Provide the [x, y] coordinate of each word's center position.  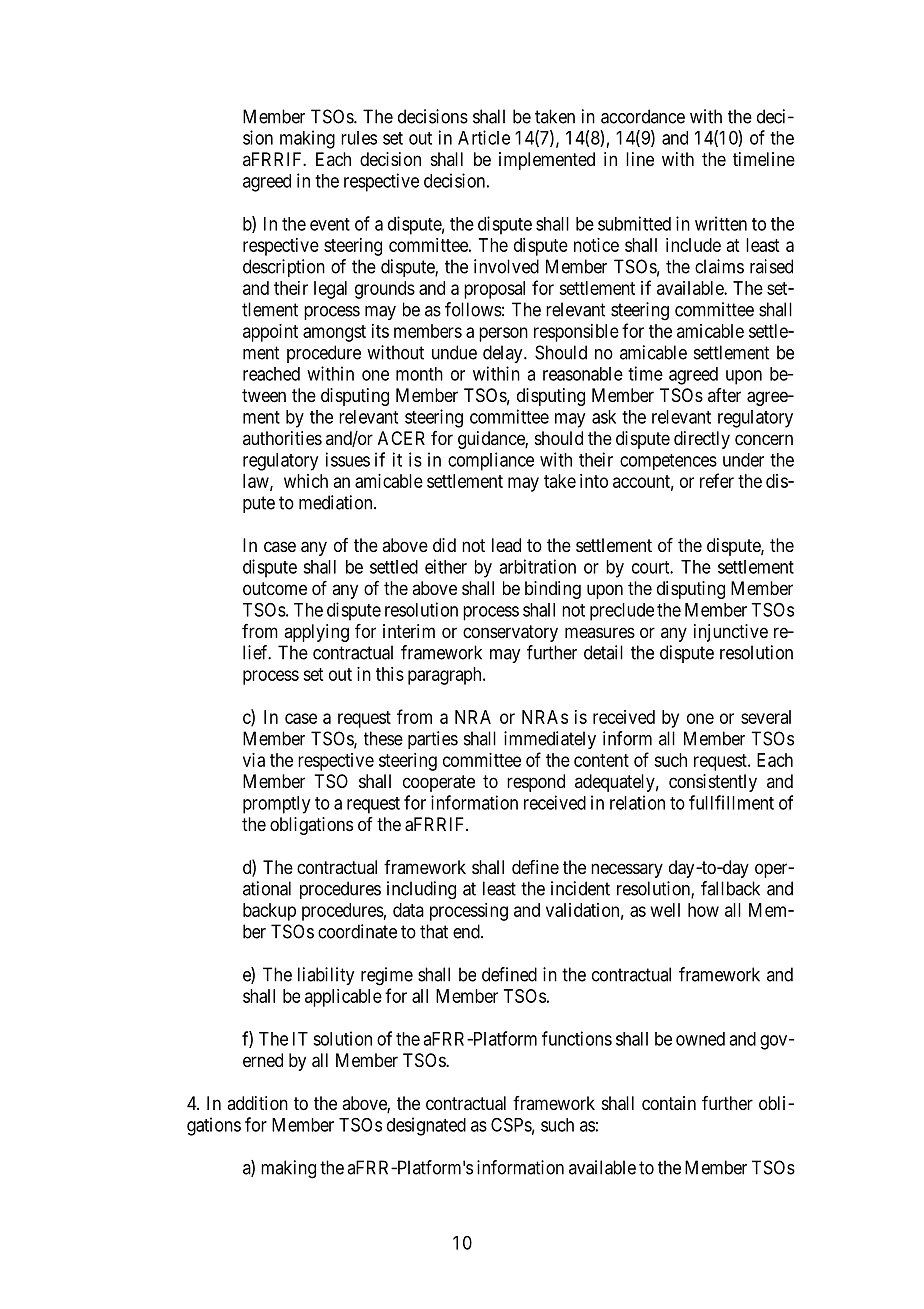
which [306, 481]
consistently [713, 783]
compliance [491, 461]
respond [536, 783]
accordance [643, 116]
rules [359, 138]
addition [257, 1103]
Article [484, 137]
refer [717, 480]
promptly [276, 805]
